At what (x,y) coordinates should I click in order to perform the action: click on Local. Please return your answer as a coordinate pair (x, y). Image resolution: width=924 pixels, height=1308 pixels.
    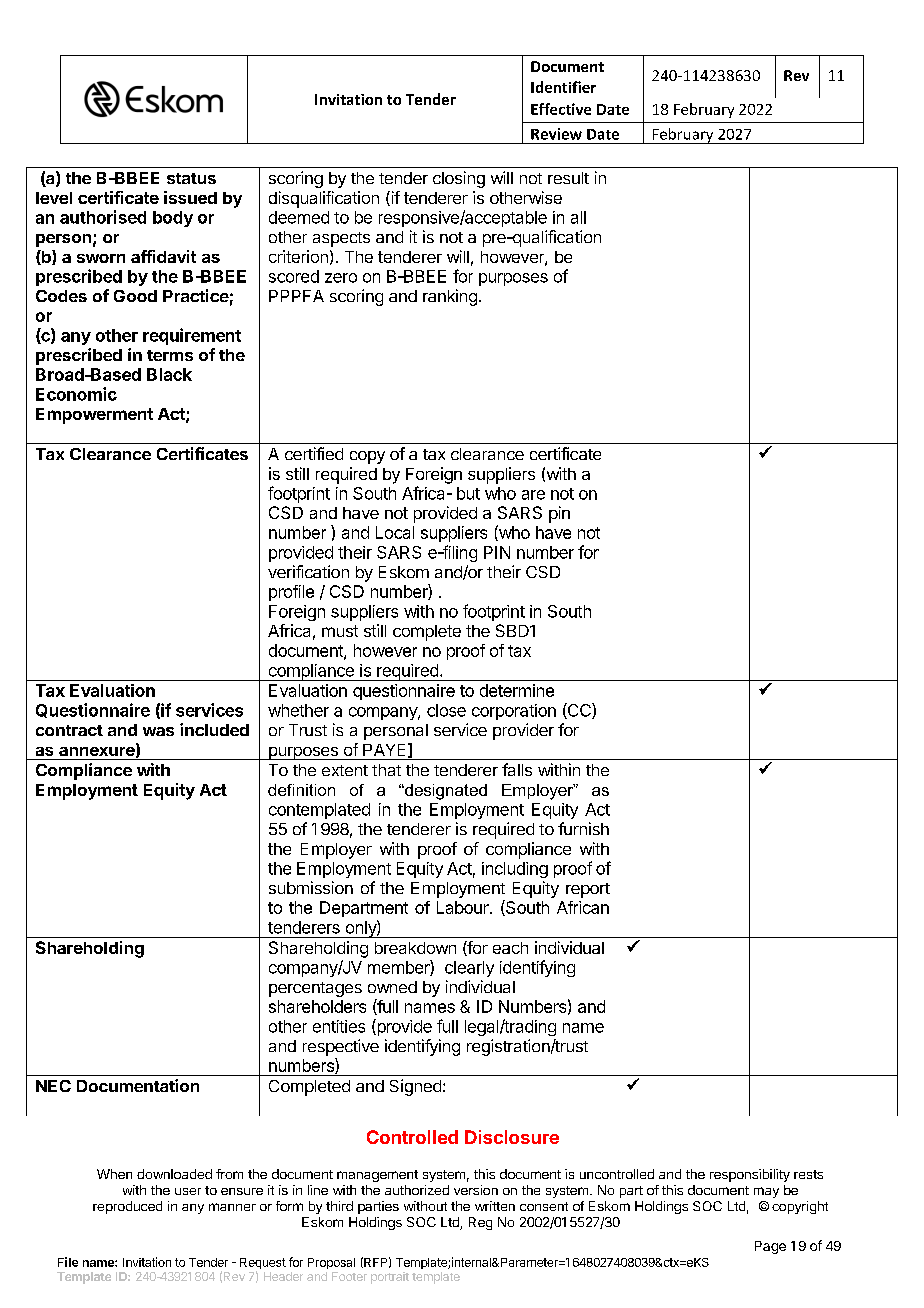
    Looking at the image, I should click on (395, 532).
